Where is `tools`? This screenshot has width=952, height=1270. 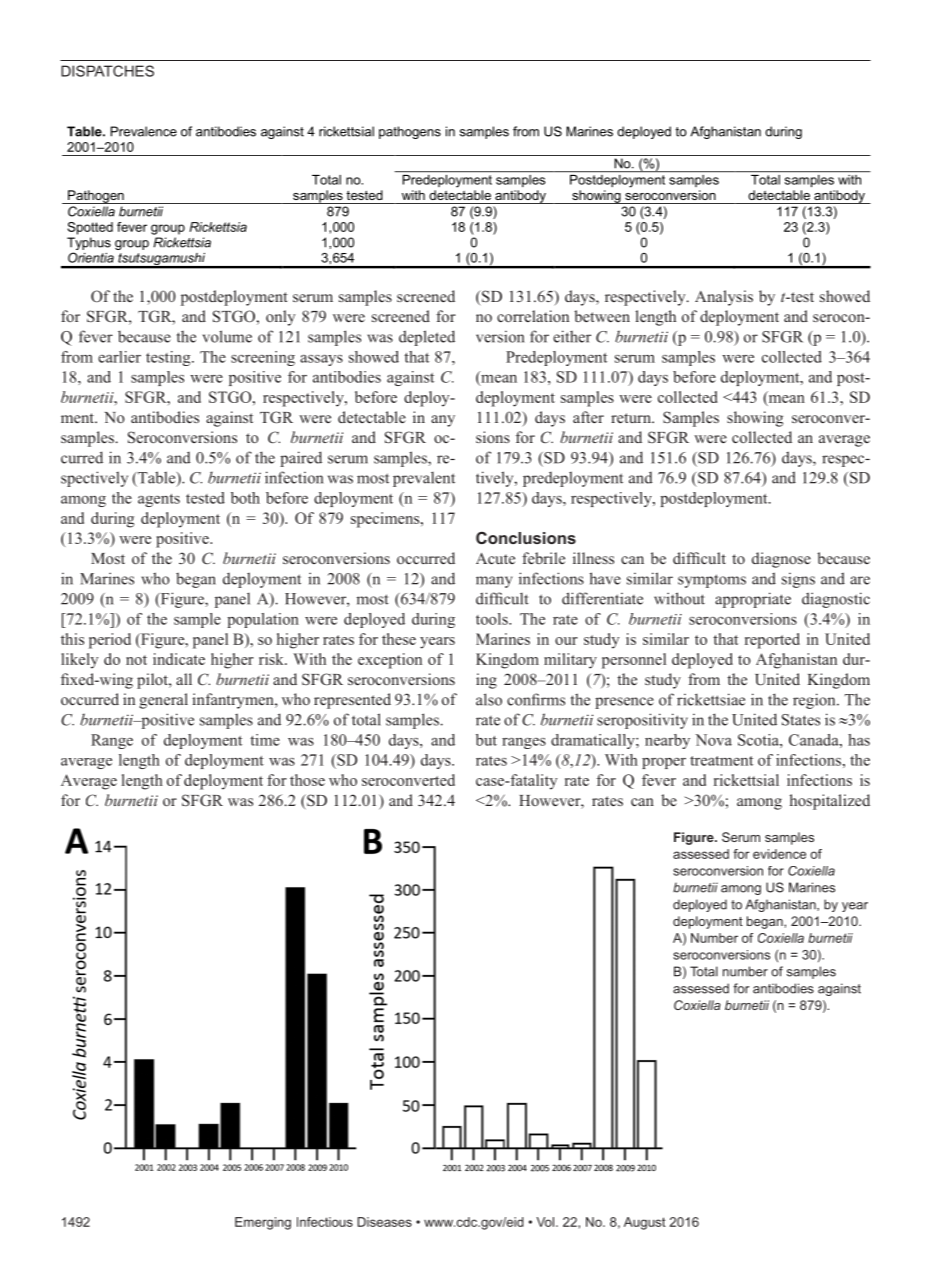 tools is located at coordinates (493, 619).
